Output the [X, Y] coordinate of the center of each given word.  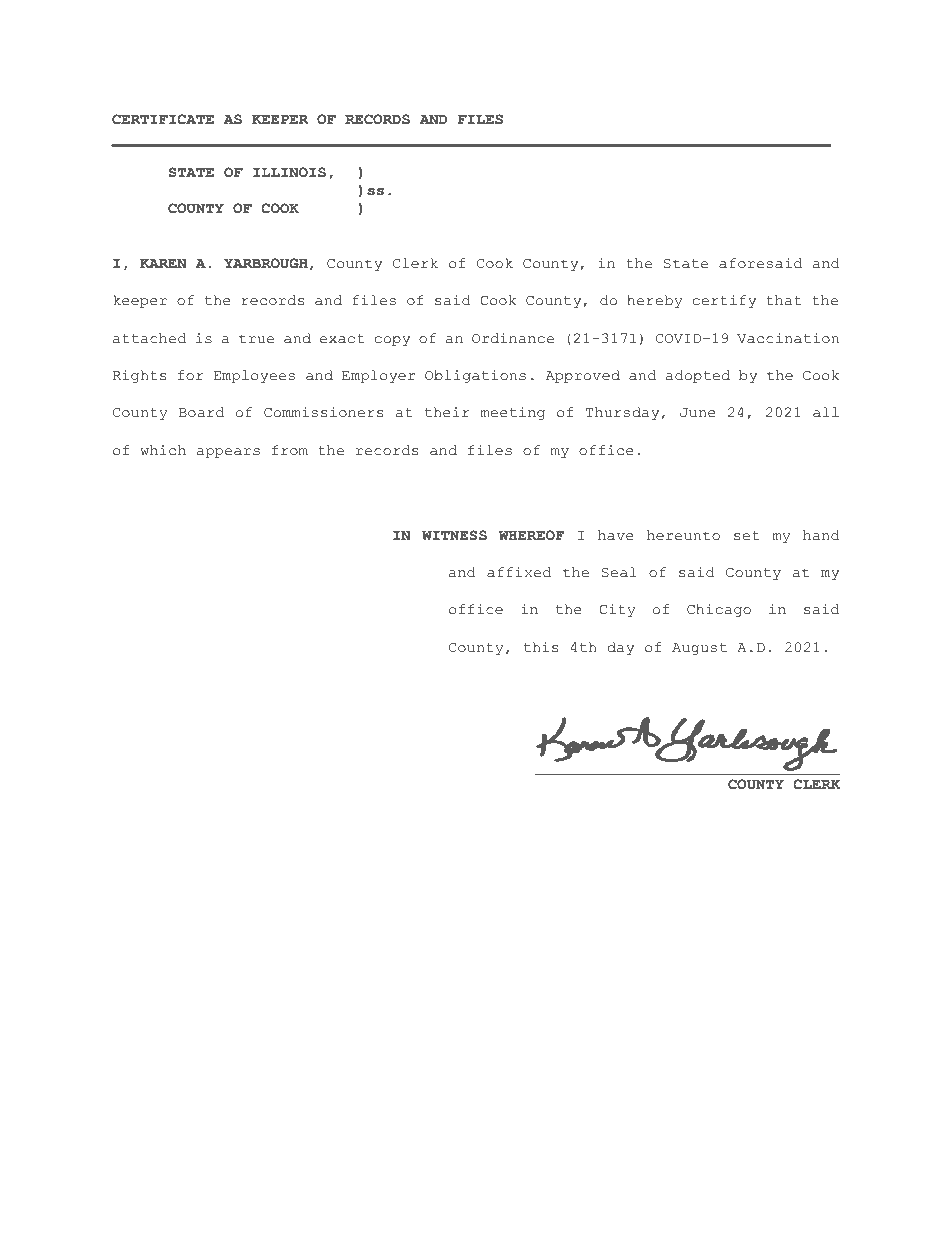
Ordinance [513, 338]
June [698, 413]
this [541, 647]
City [617, 610]
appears [228, 453]
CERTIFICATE [163, 119]
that [784, 300]
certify [724, 301]
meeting [512, 413]
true [256, 339]
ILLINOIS [289, 172]
